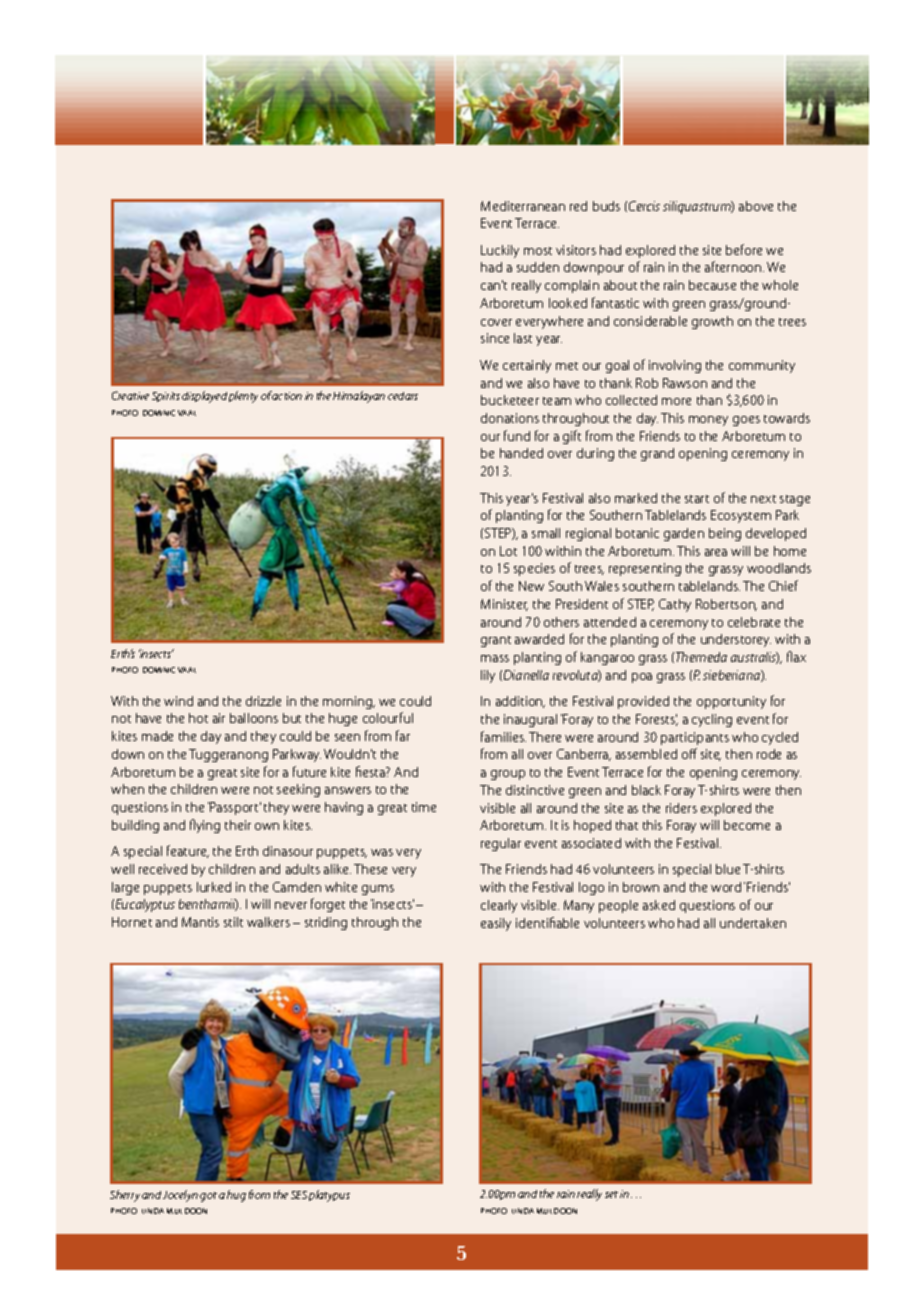  I want to click on undertaken, so click(753, 923).
